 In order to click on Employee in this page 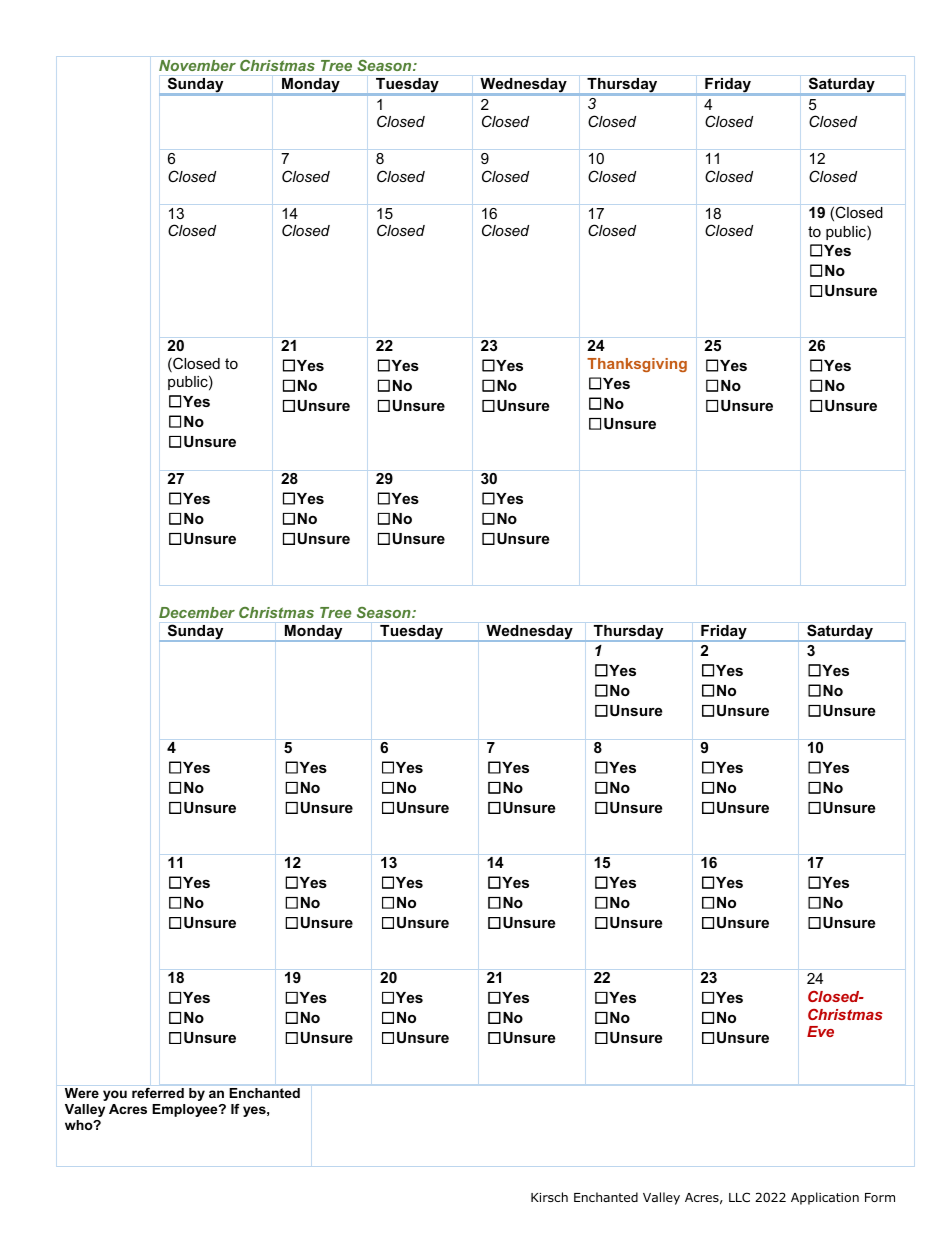, I will do `click(186, 1110)`.
